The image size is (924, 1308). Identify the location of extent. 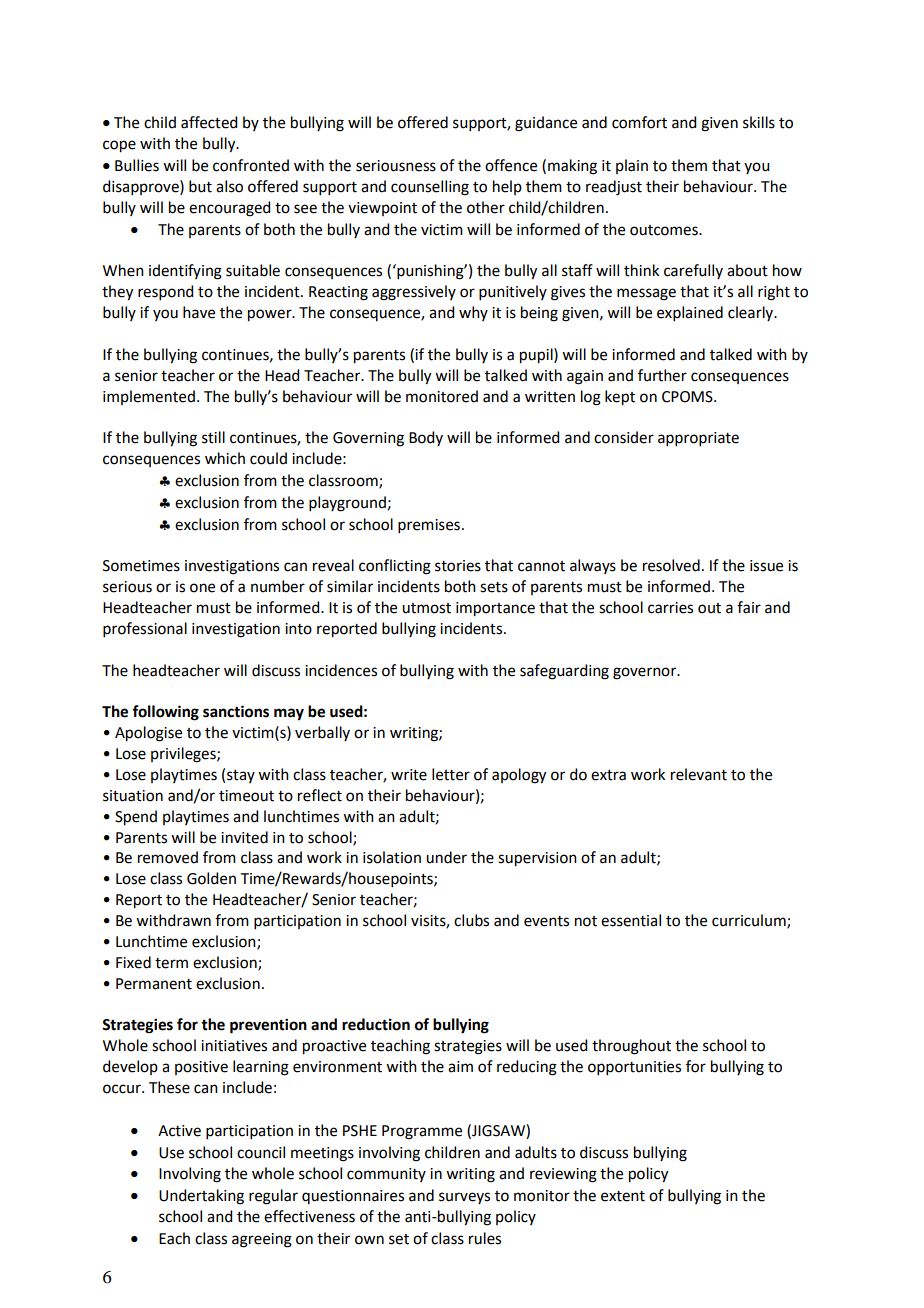
(623, 1196).
